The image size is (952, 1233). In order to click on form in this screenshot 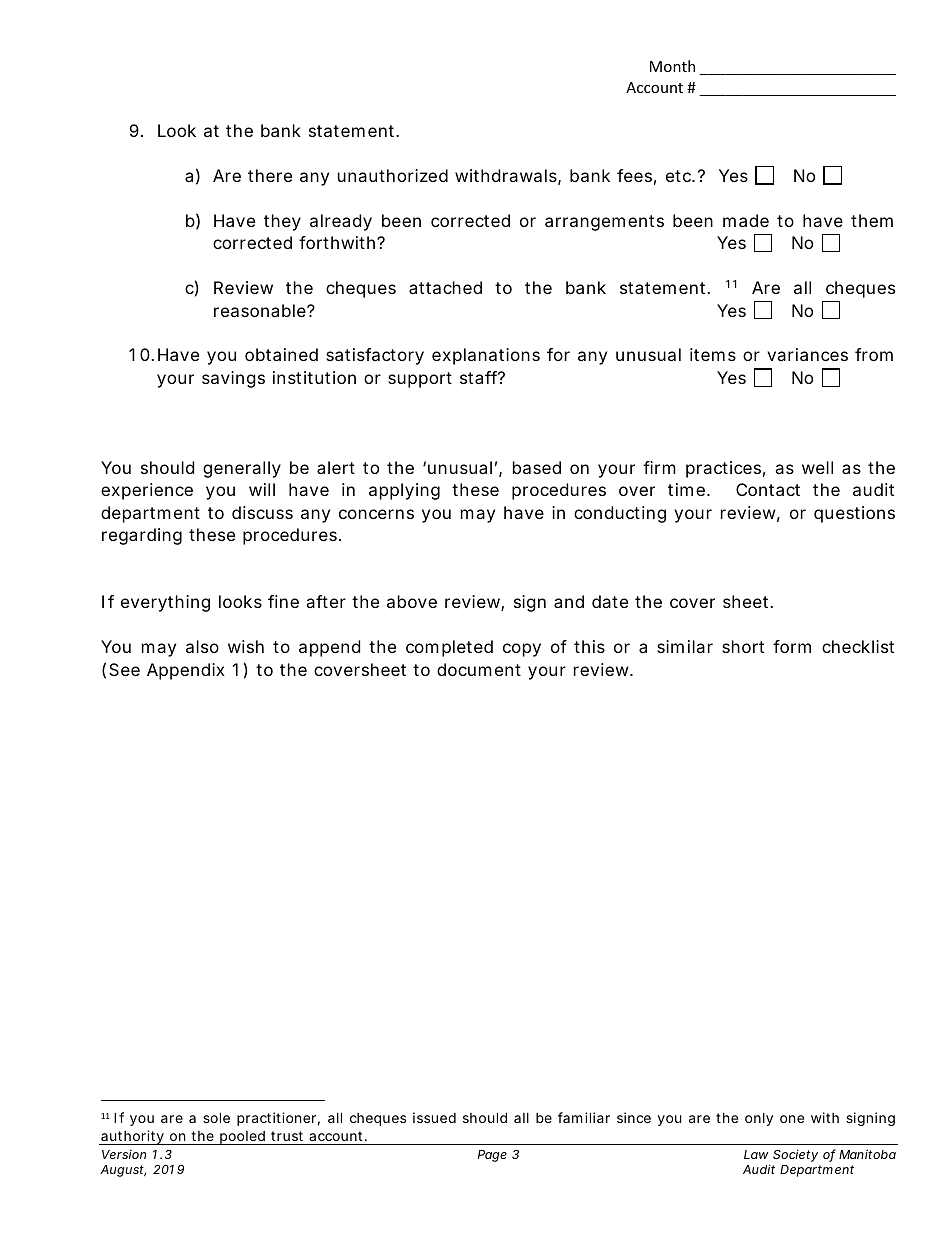, I will do `click(792, 646)`.
